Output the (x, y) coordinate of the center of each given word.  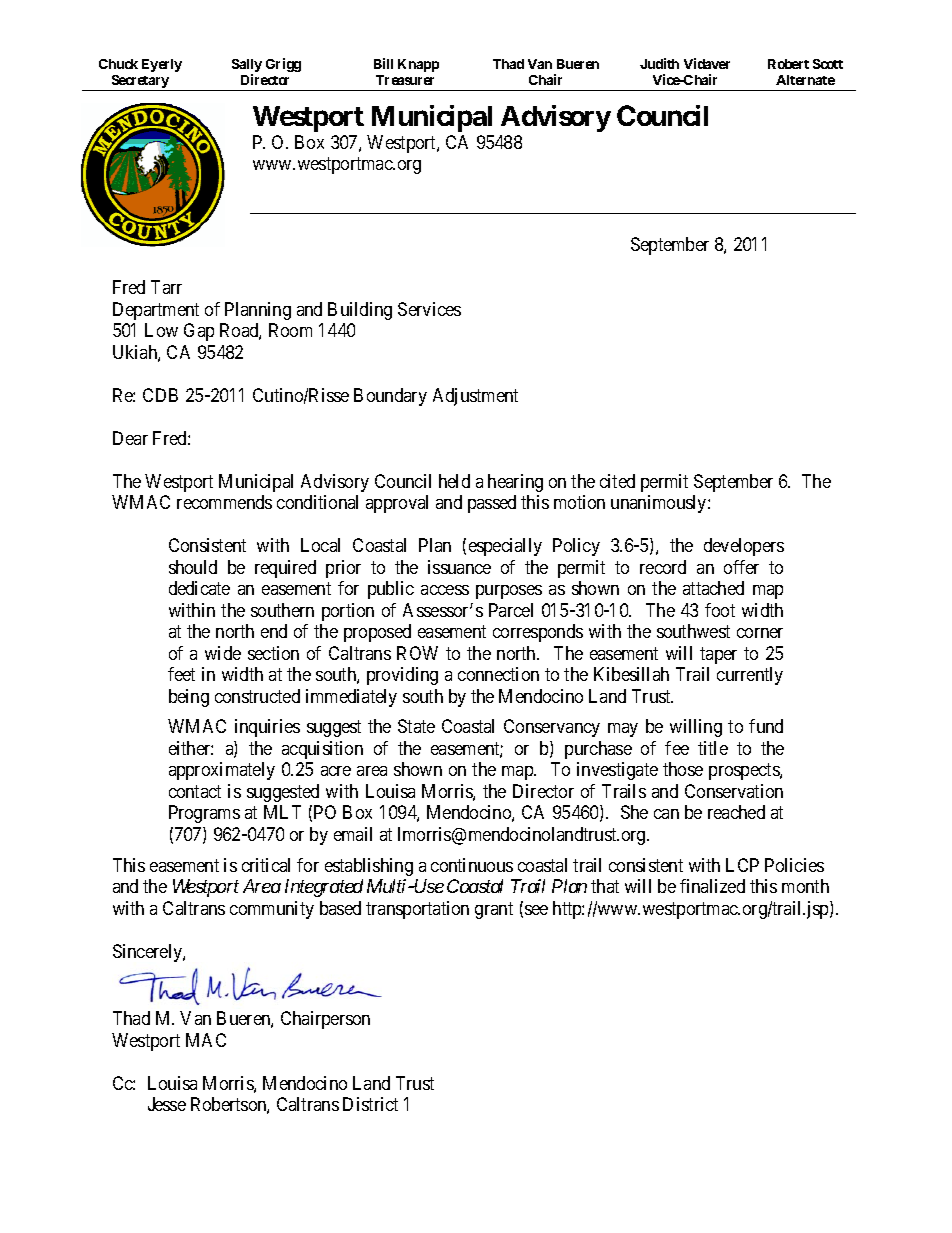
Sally (247, 65)
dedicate (199, 588)
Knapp (418, 65)
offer (741, 567)
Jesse (167, 1104)
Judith (659, 63)
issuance (459, 567)
